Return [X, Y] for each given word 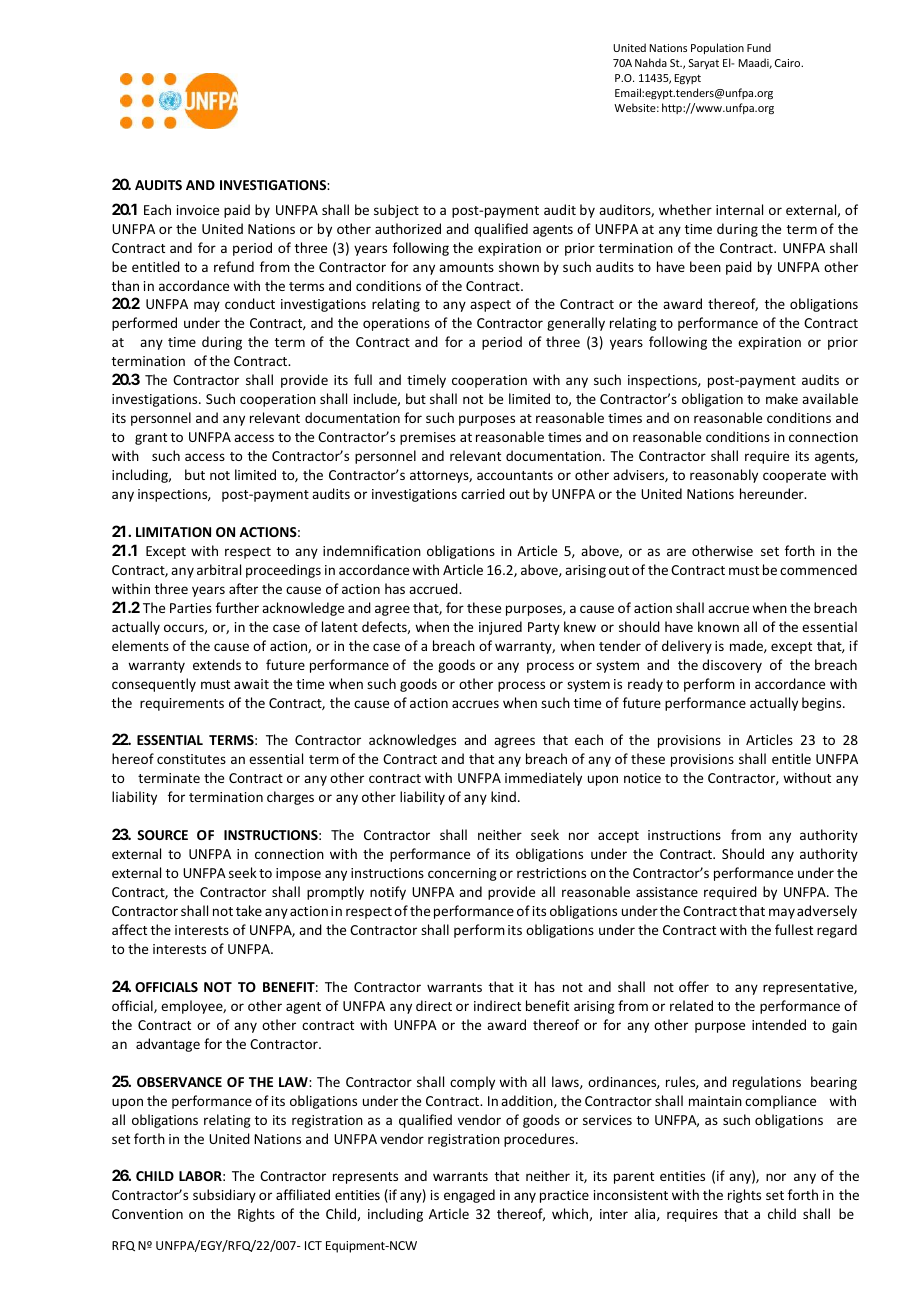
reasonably [724, 476]
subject [396, 211]
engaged [469, 1196]
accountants [515, 475]
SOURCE [162, 835]
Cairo [789, 63]
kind [503, 796]
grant [151, 439]
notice [642, 778]
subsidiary [224, 1196]
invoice [198, 210]
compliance [780, 1102]
